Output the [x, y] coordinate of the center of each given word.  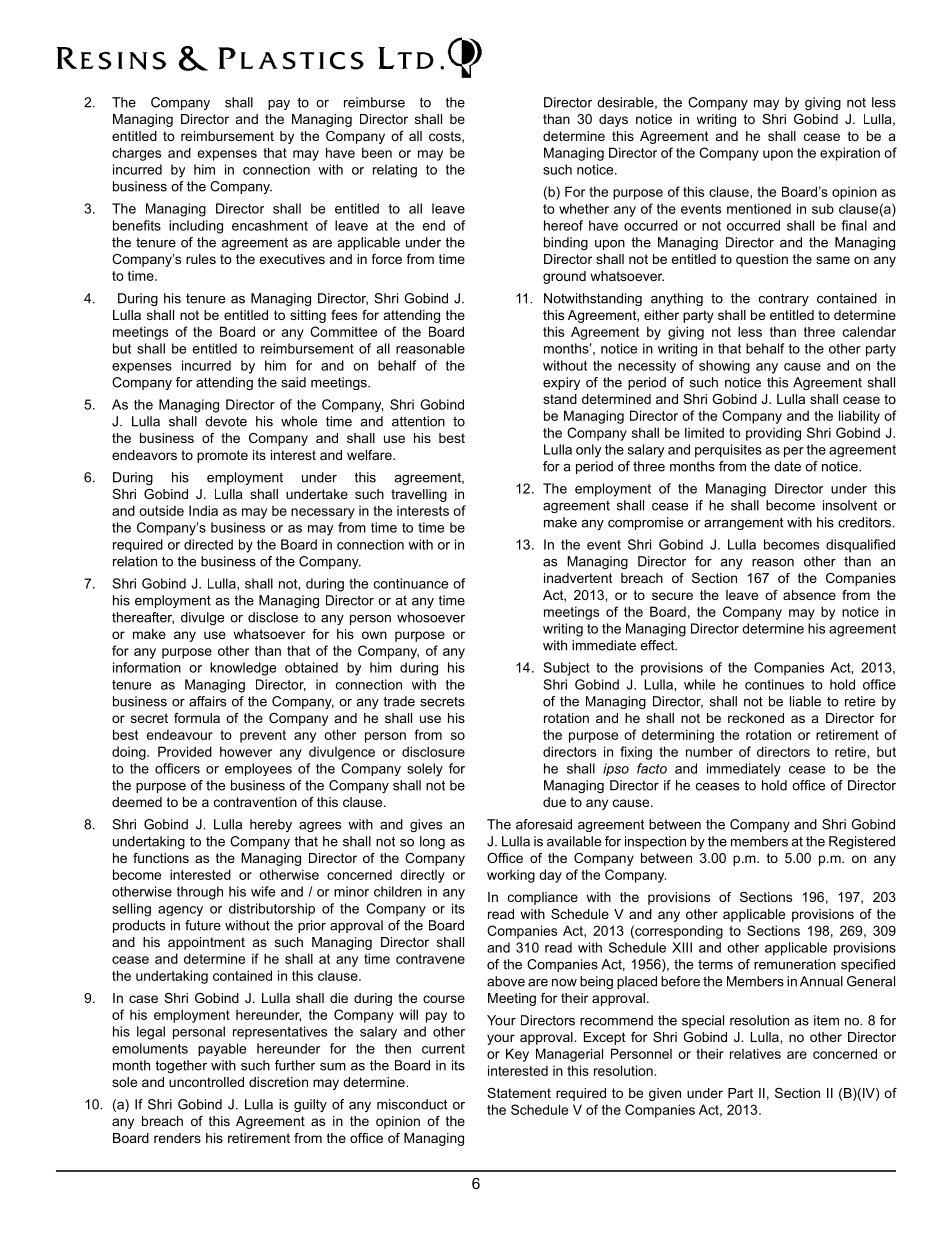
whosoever [431, 617]
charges [136, 154]
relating [395, 171]
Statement [519, 1093]
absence [809, 595]
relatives [755, 1053]
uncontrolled [206, 1082]
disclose [273, 617]
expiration [850, 154]
